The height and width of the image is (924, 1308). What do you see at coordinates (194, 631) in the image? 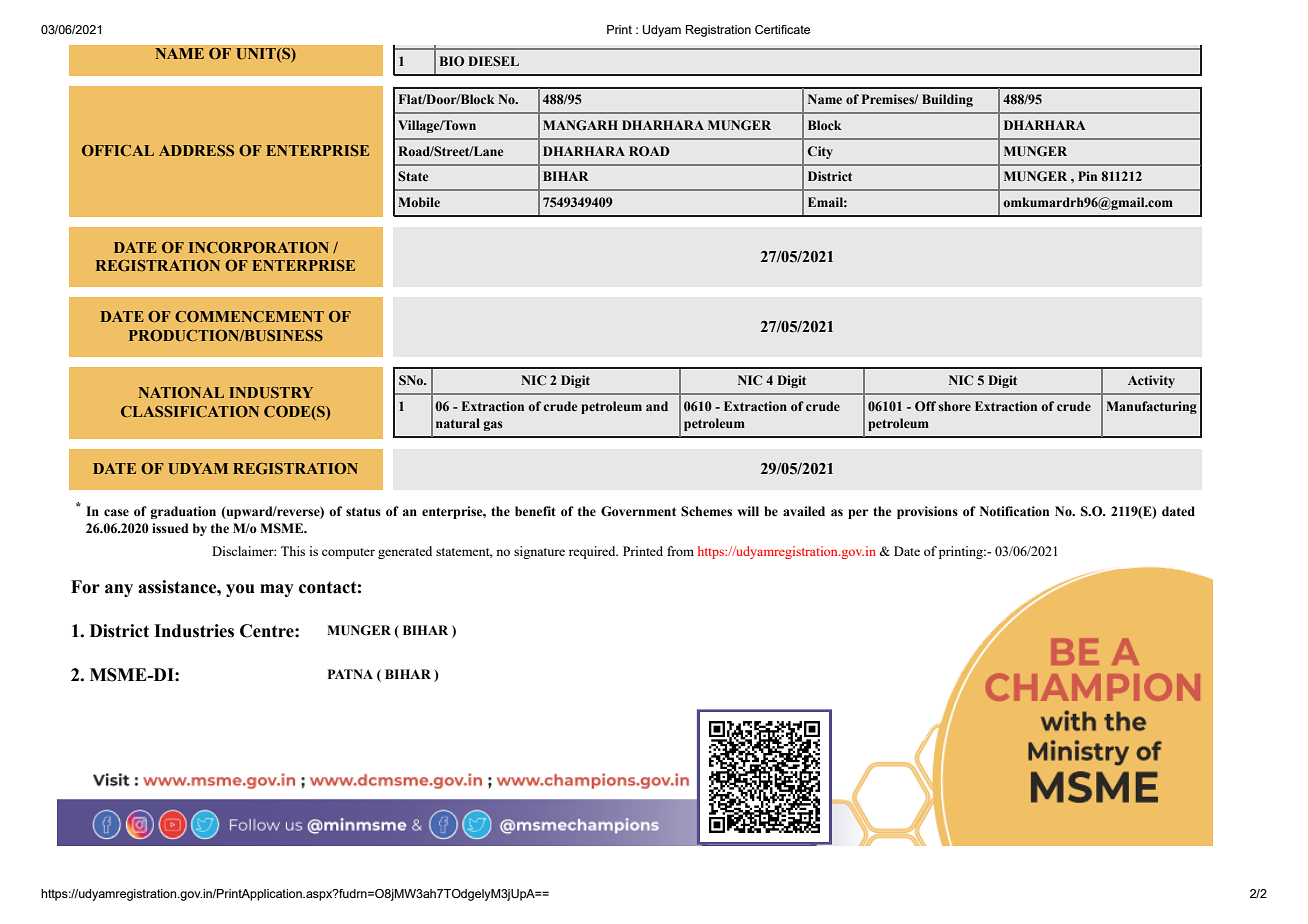
I see `Industries` at bounding box center [194, 631].
